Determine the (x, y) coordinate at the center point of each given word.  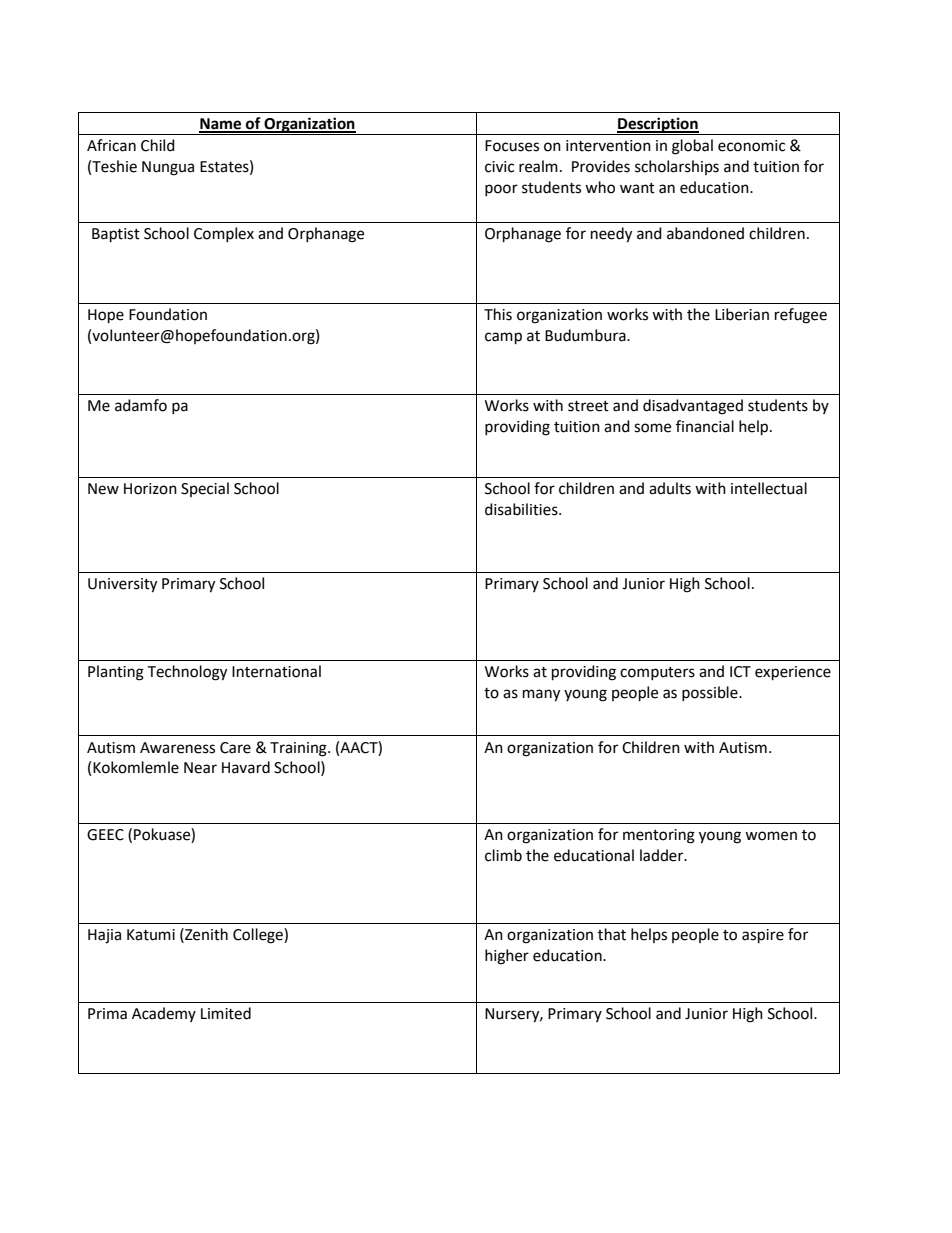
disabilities (522, 509)
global (692, 147)
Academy (164, 1014)
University (122, 585)
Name (221, 125)
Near (200, 768)
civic (499, 167)
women (771, 836)
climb (503, 855)
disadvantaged (693, 407)
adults (670, 488)
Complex (224, 234)
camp (503, 338)
